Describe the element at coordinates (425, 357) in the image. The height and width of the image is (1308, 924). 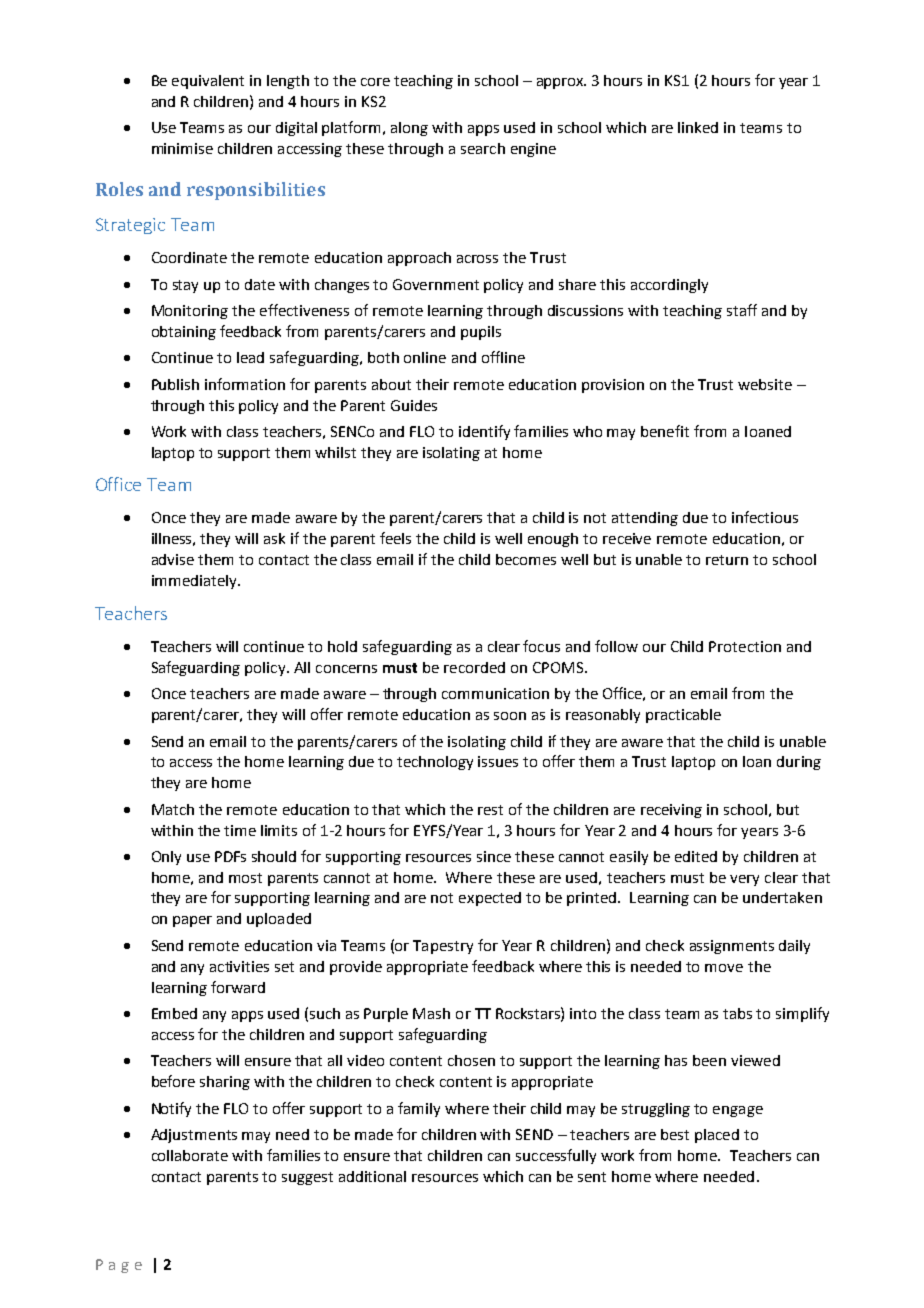
I see `online` at that location.
